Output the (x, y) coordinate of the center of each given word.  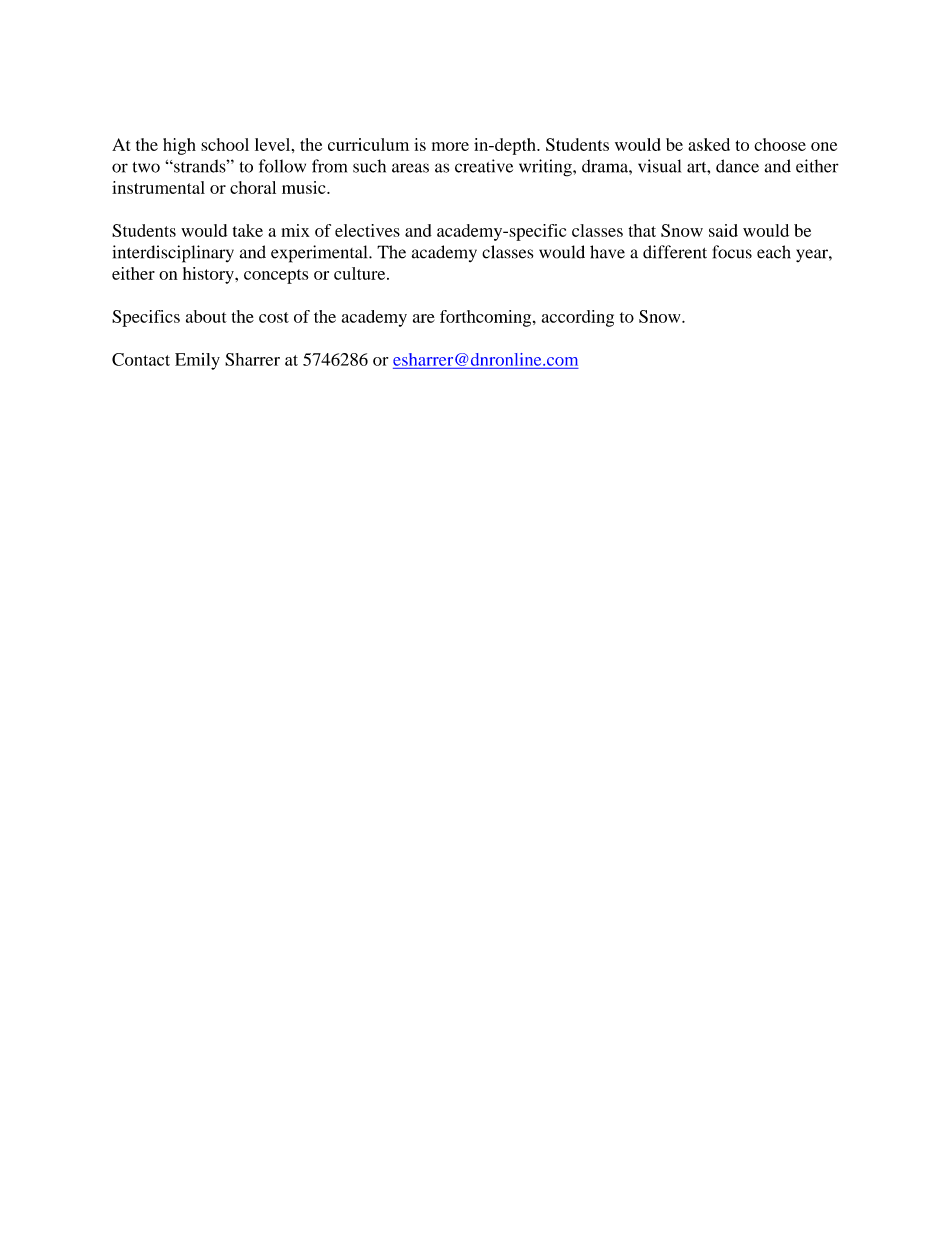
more (450, 146)
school (225, 144)
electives (367, 230)
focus (732, 252)
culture (361, 273)
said (723, 230)
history (209, 275)
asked (709, 144)
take (248, 230)
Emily (197, 361)
